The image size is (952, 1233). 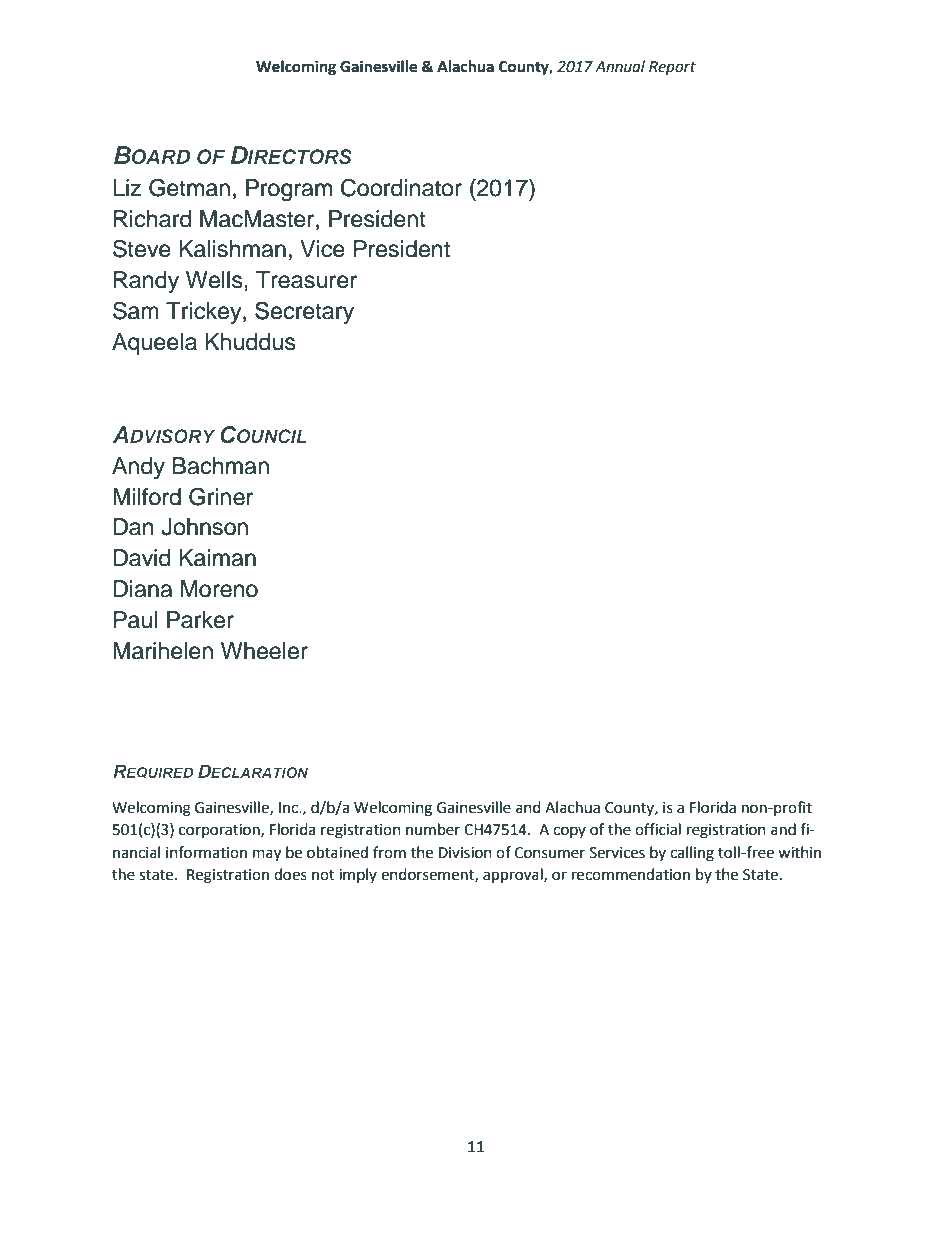 I want to click on Bachman, so click(x=221, y=466).
